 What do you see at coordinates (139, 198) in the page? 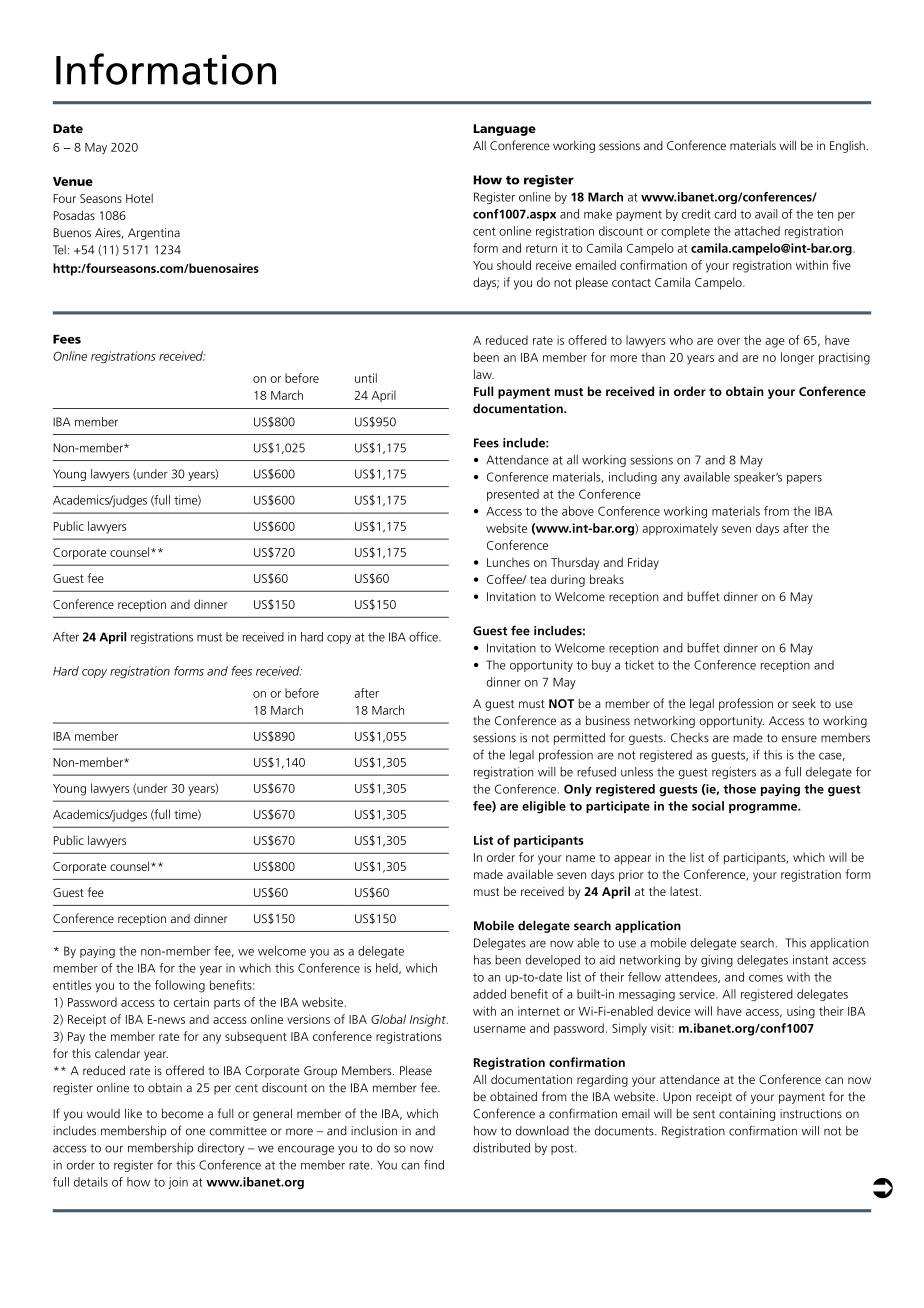
I see `Hotel` at bounding box center [139, 198].
